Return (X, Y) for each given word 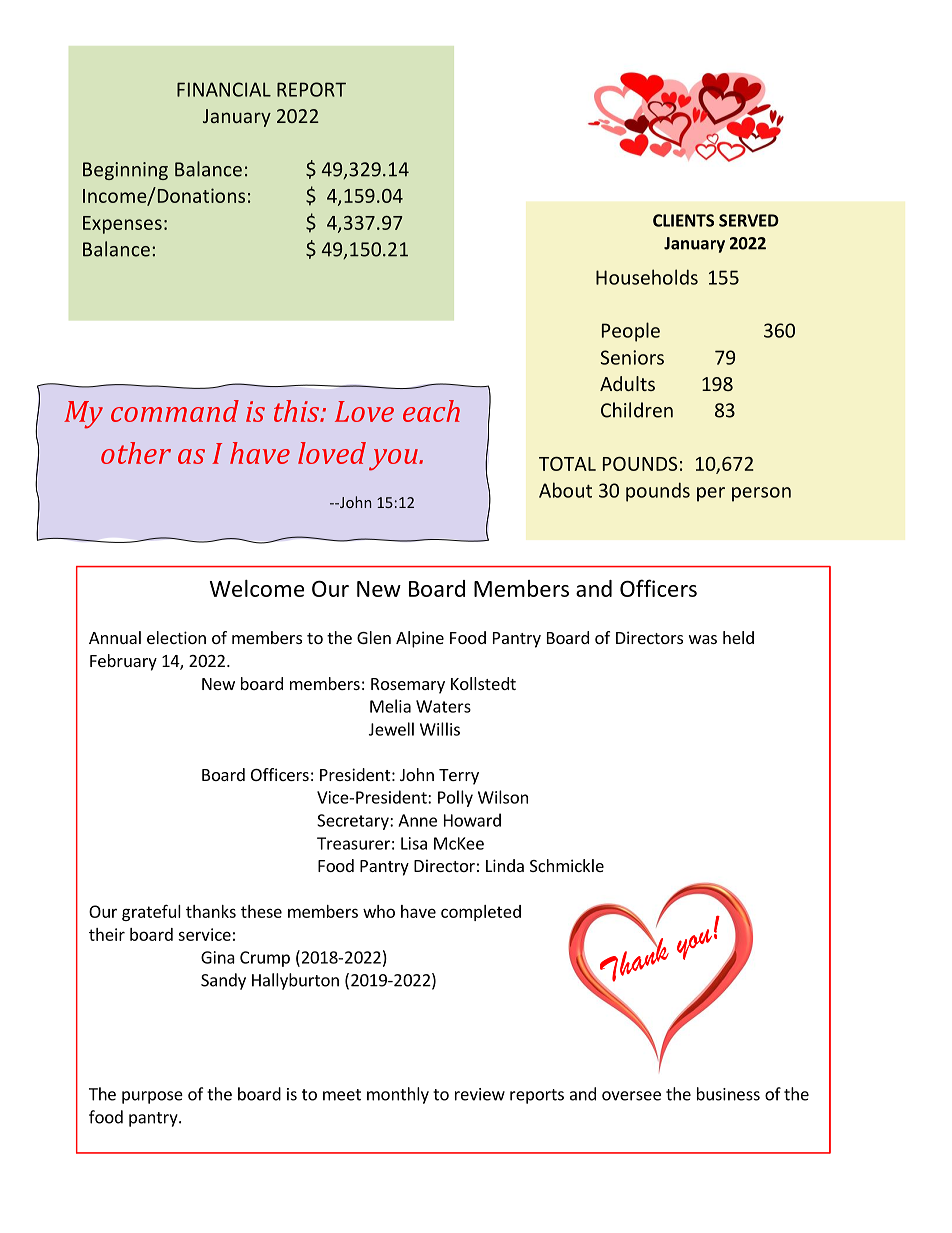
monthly (398, 1095)
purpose (152, 1097)
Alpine (420, 639)
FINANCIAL (224, 89)
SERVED (749, 220)
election (176, 637)
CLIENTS (683, 220)
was (703, 639)
